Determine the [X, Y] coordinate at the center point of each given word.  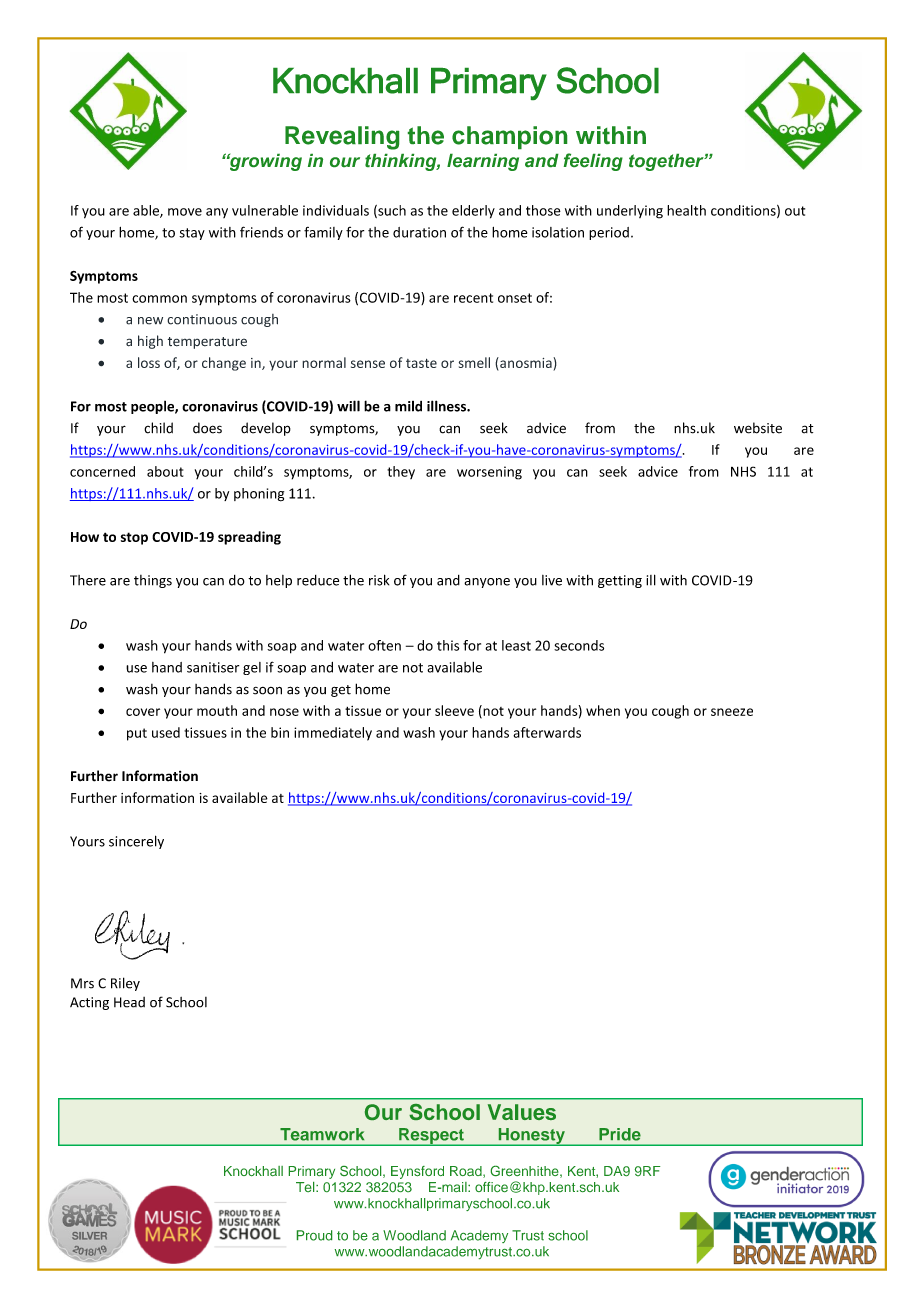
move [185, 212]
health [686, 210]
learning [483, 162]
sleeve [454, 710]
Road [467, 1172]
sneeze [732, 712]
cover [143, 712]
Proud [314, 1235]
